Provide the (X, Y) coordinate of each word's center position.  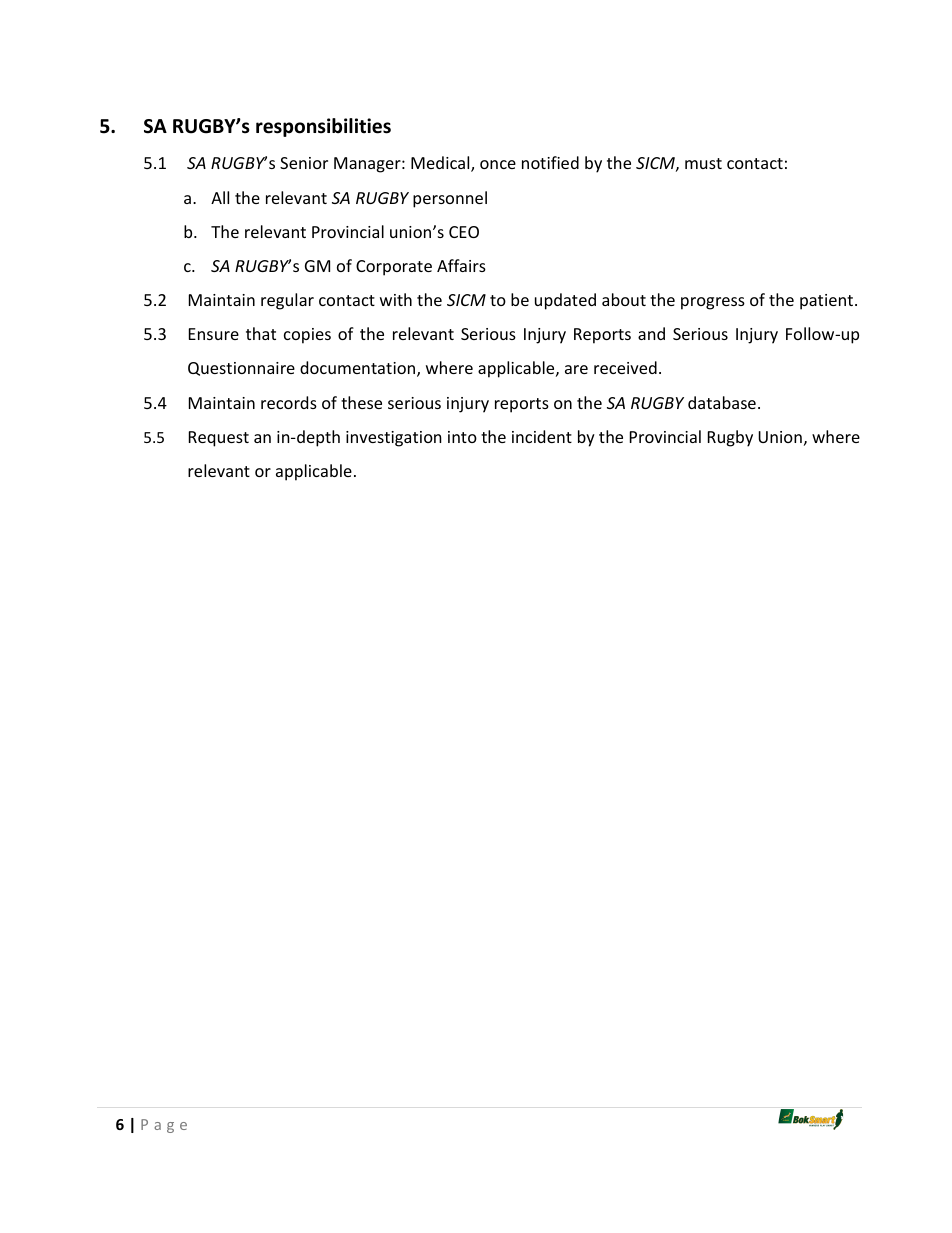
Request (219, 439)
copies (307, 336)
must (703, 163)
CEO (464, 232)
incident (542, 436)
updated (565, 301)
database (722, 402)
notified (550, 162)
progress (713, 303)
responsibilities (323, 127)
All (220, 197)
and (651, 333)
